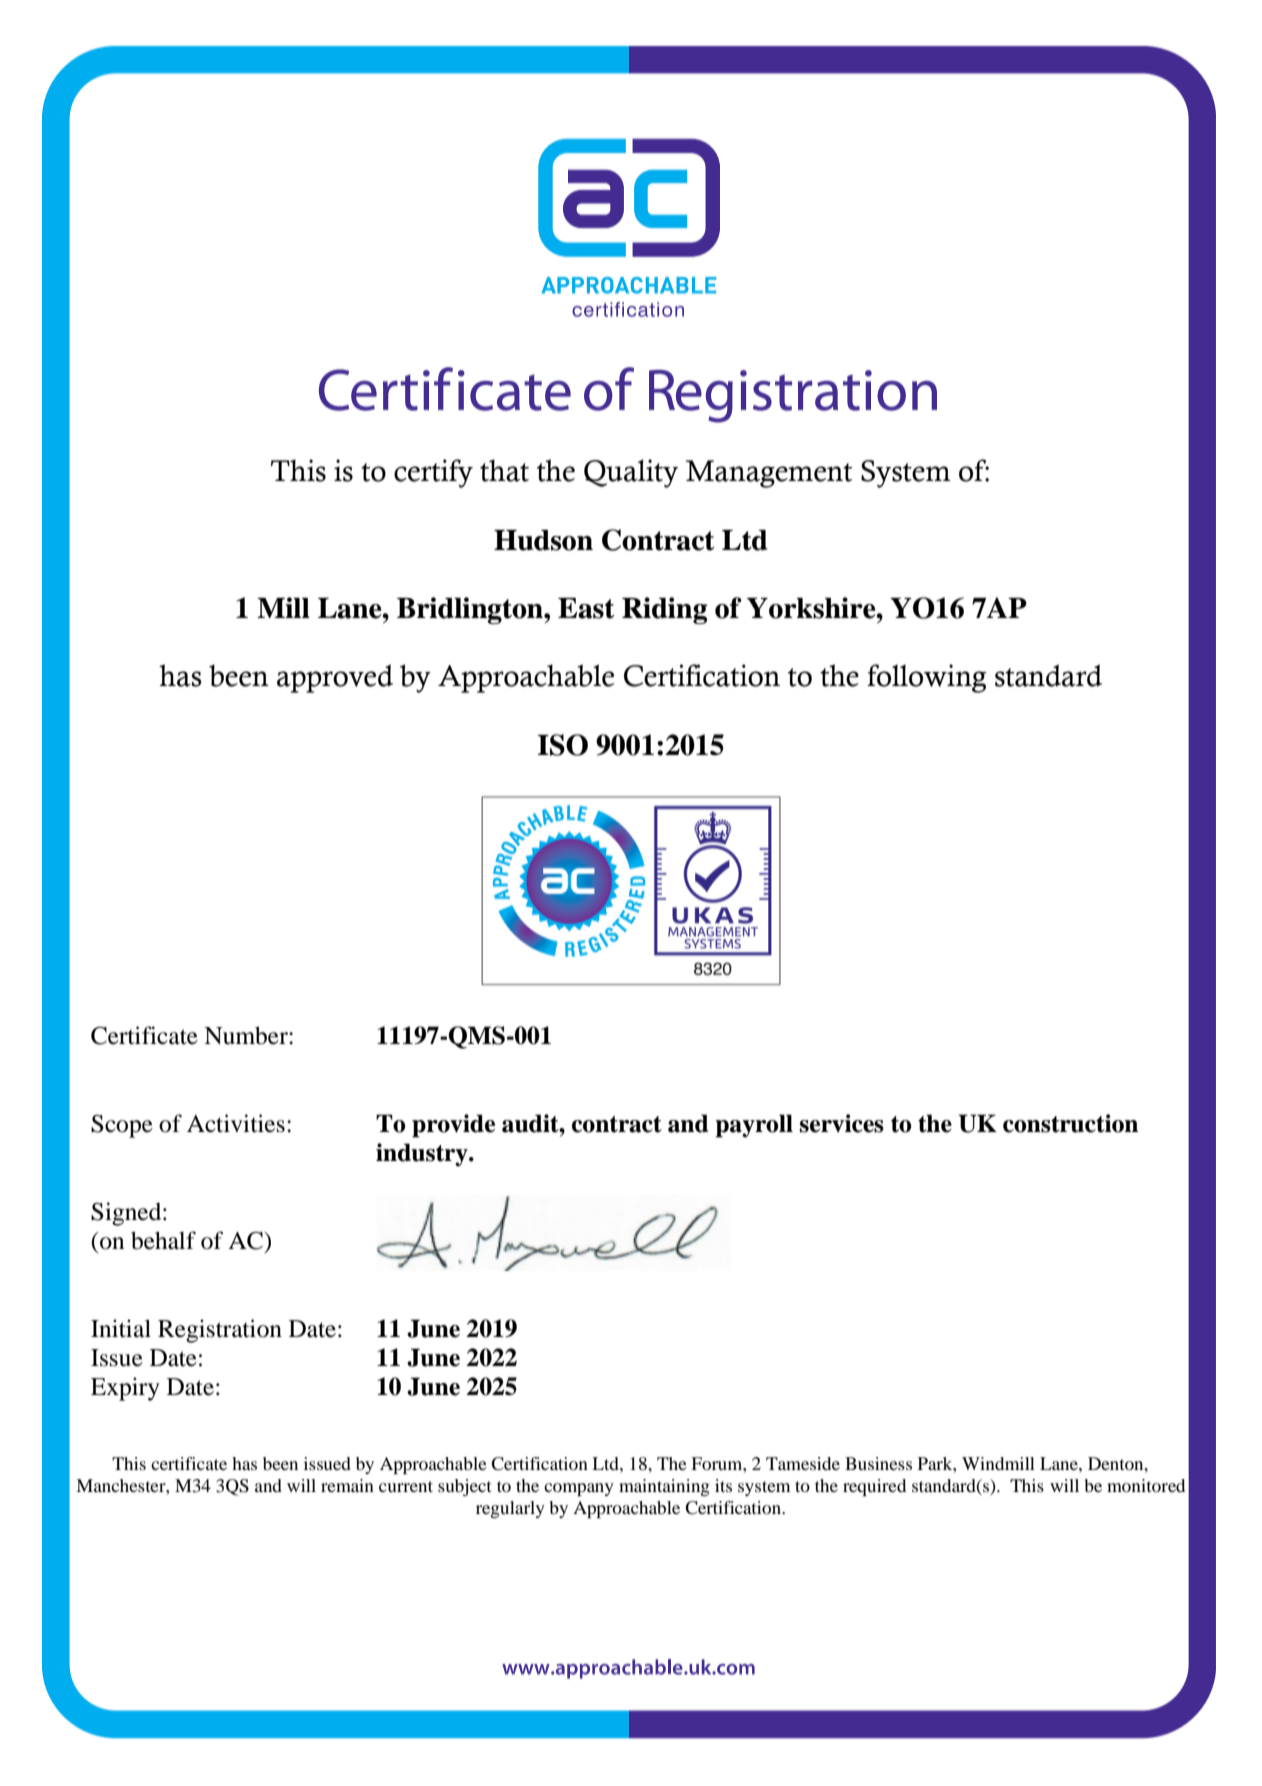 The image size is (1262, 1786). I want to click on certify, so click(433, 473).
